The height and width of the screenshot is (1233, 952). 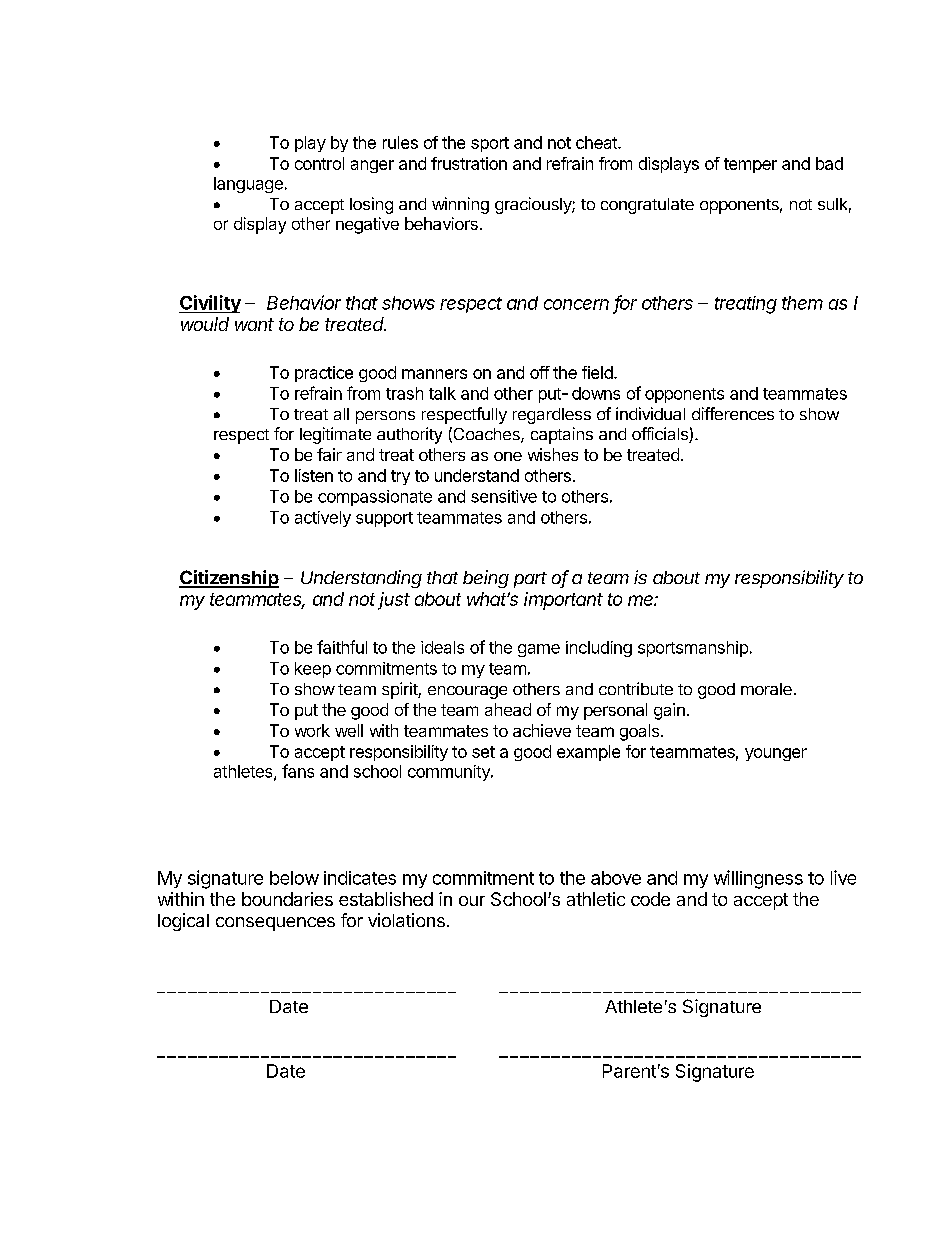 What do you see at coordinates (802, 303) in the screenshot?
I see `them` at bounding box center [802, 303].
